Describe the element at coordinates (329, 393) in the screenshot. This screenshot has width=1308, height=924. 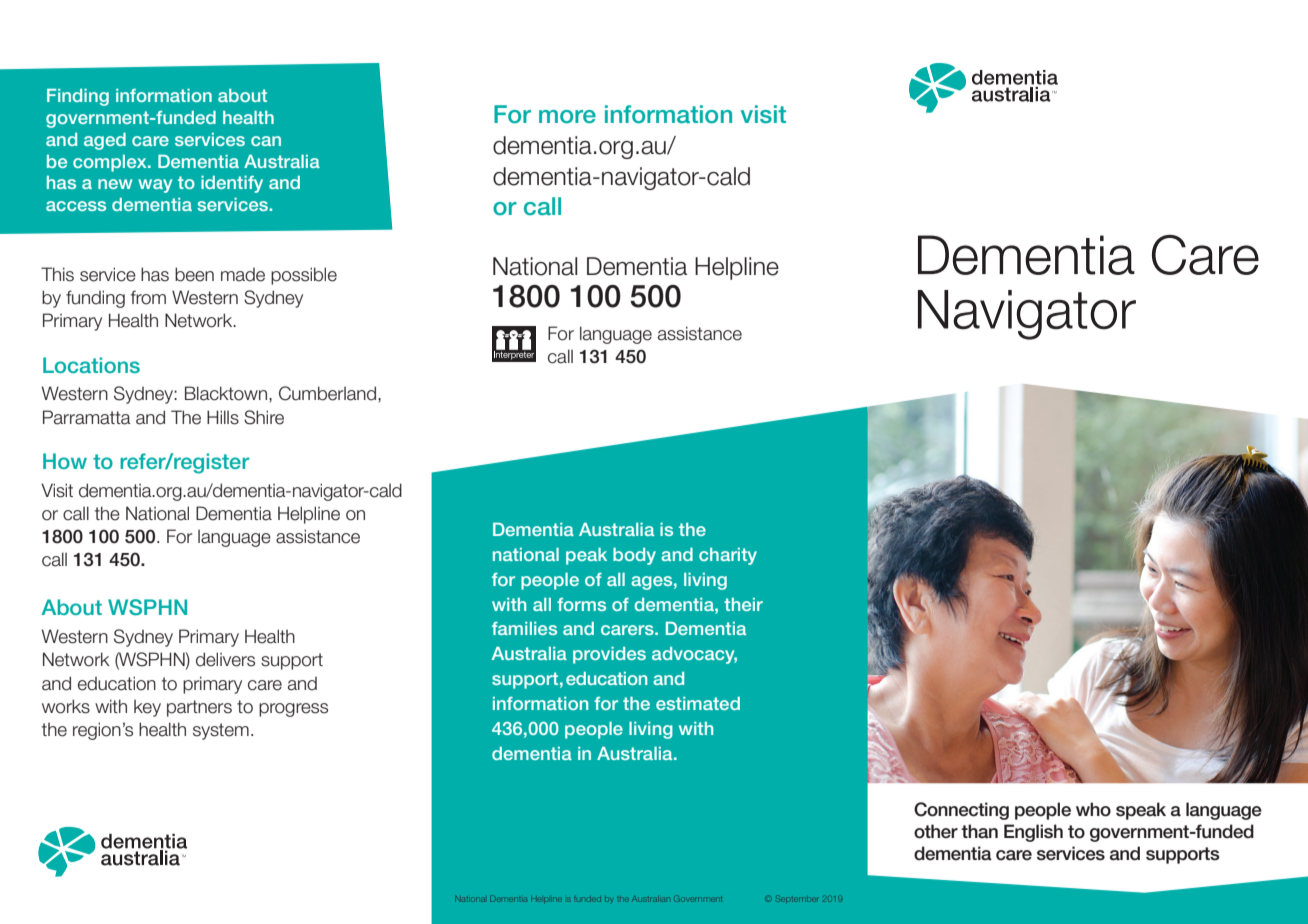
I see `Cumberland` at that location.
